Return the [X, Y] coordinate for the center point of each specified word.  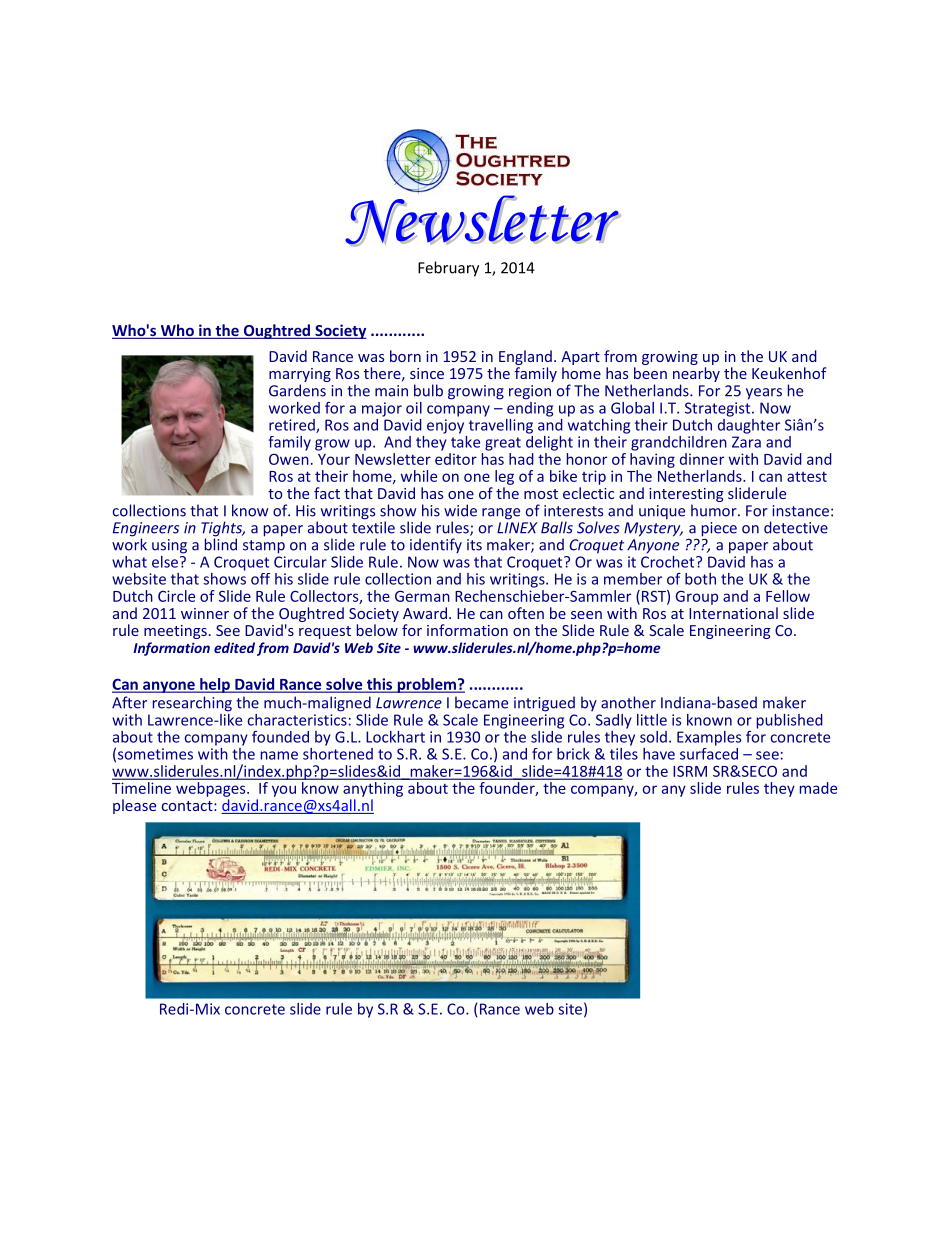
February [448, 269]
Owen [289, 459]
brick [573, 754]
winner [205, 613]
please [134, 806]
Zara [746, 442]
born [405, 356]
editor [456, 459]
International [733, 613]
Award [425, 613]
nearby [696, 376]
